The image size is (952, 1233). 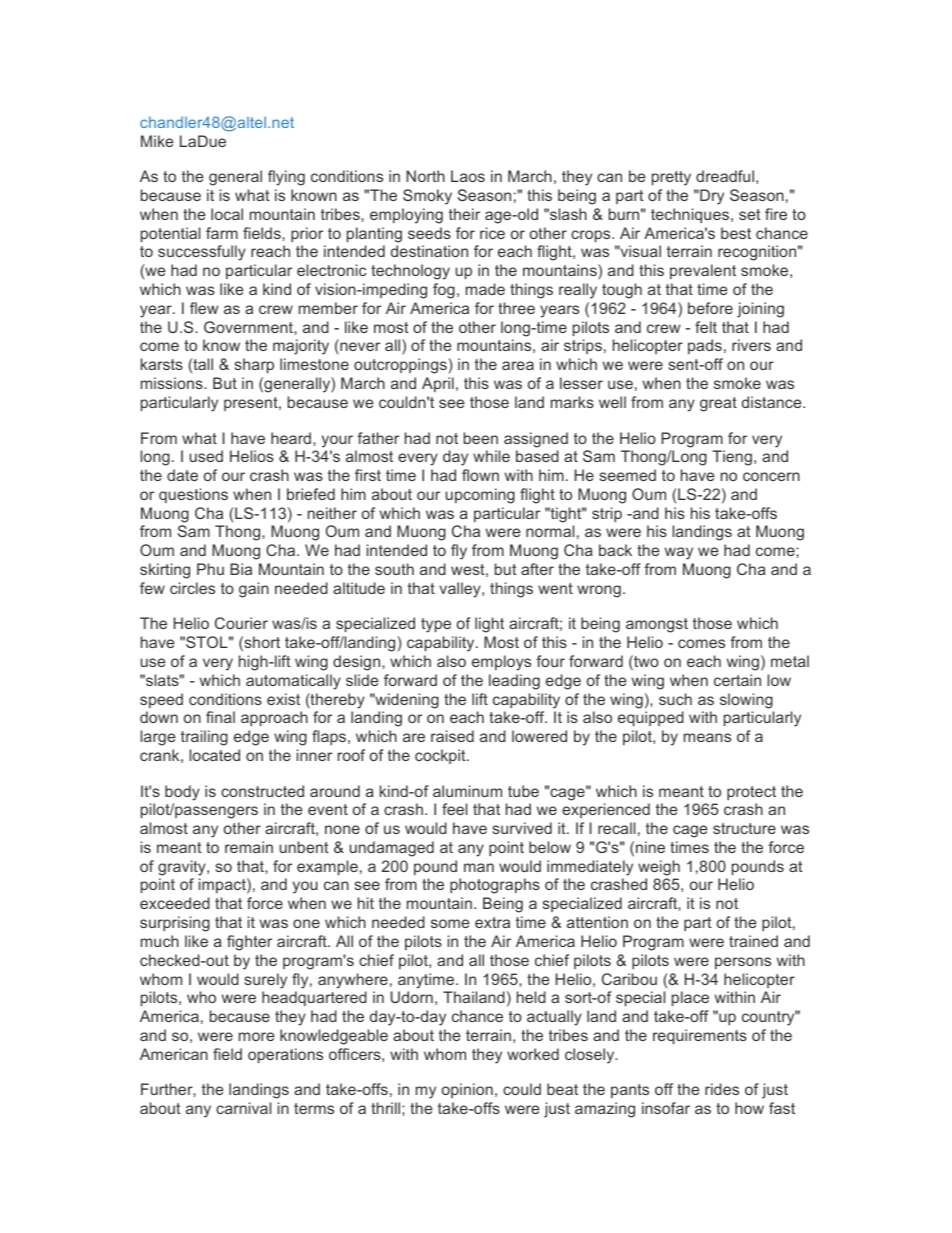 I want to click on used, so click(x=206, y=456).
